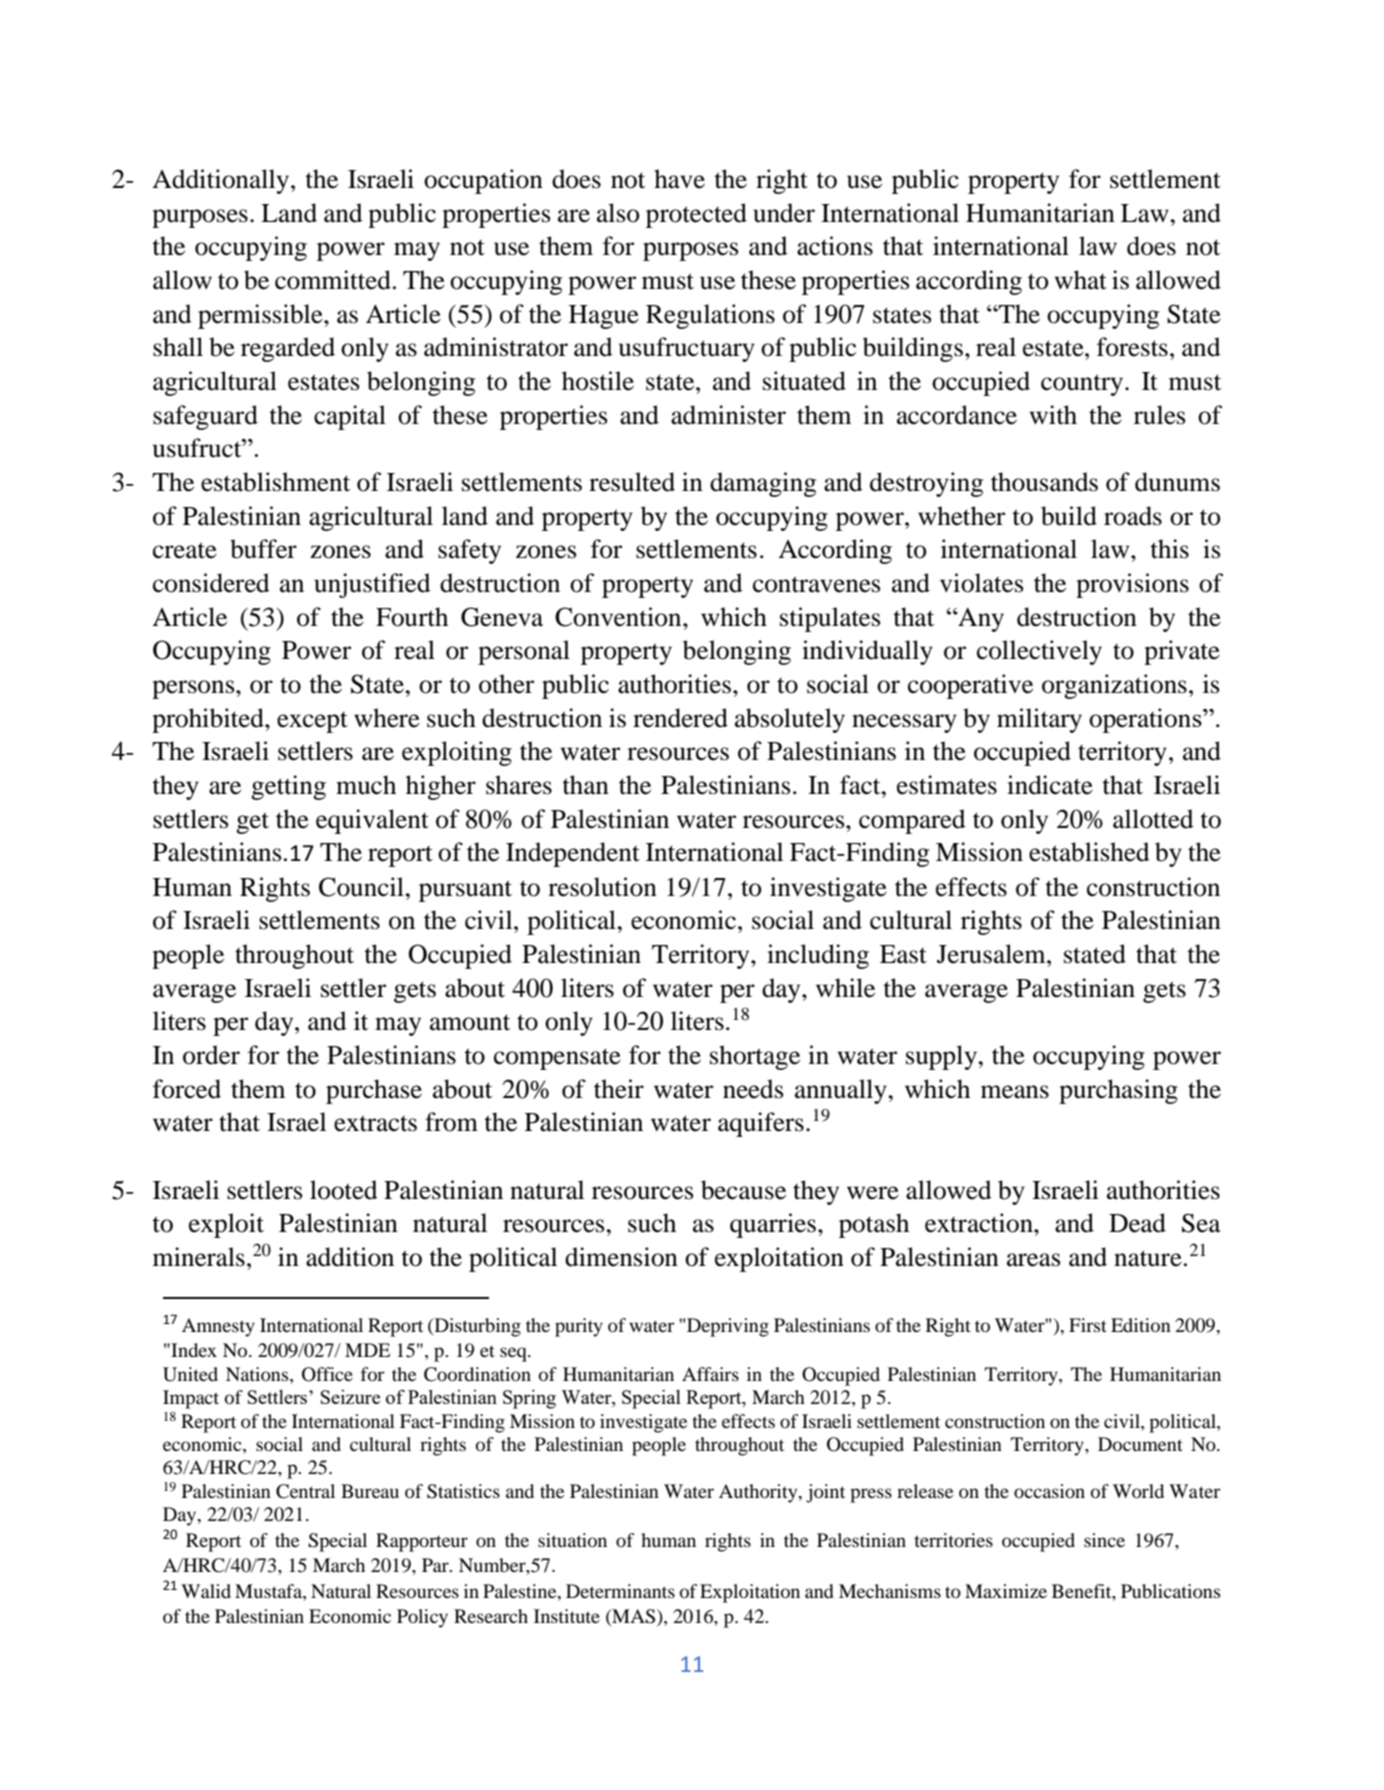  I want to click on their, so click(619, 1089).
